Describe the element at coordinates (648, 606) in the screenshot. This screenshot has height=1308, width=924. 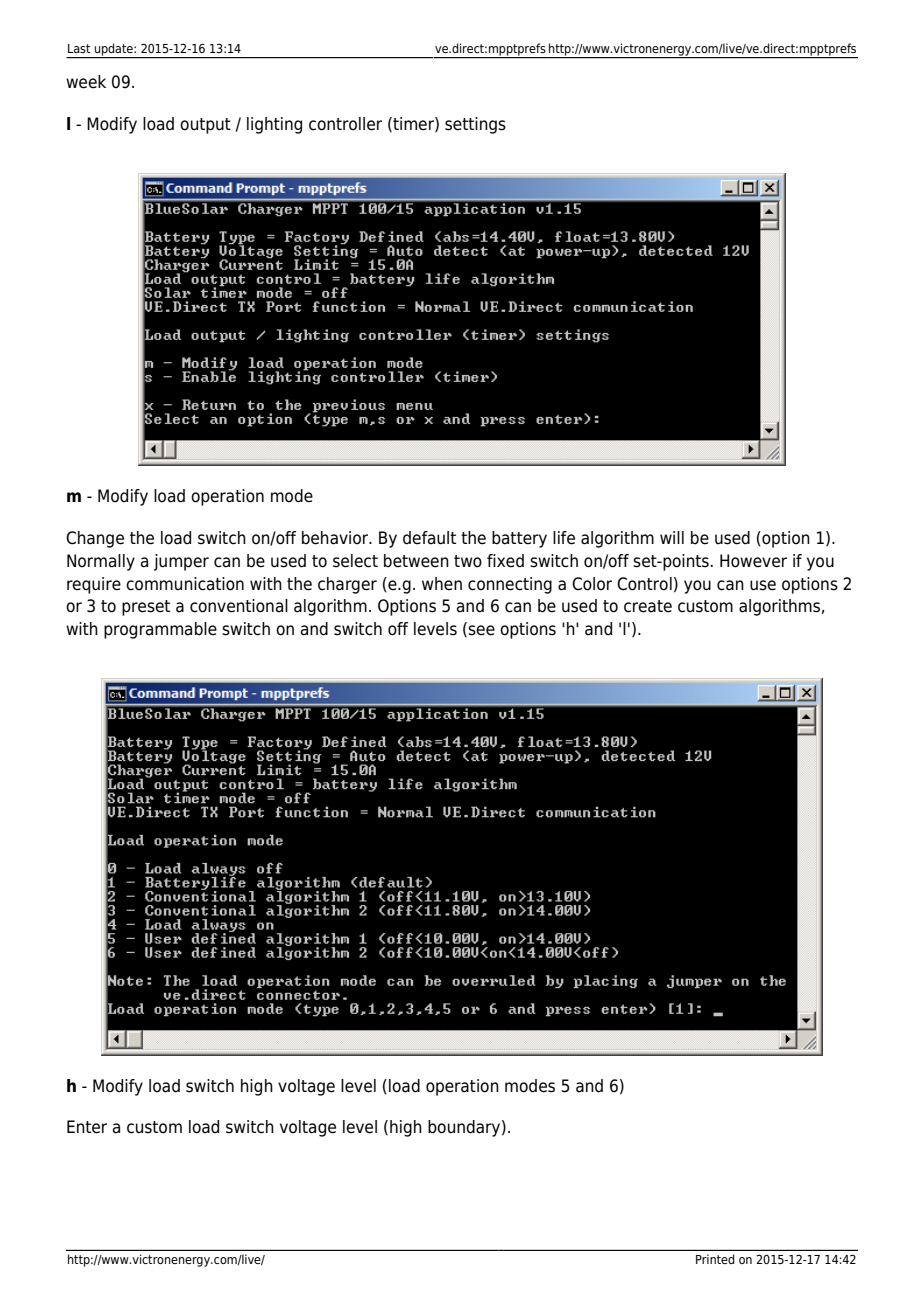
I see `create` at that location.
